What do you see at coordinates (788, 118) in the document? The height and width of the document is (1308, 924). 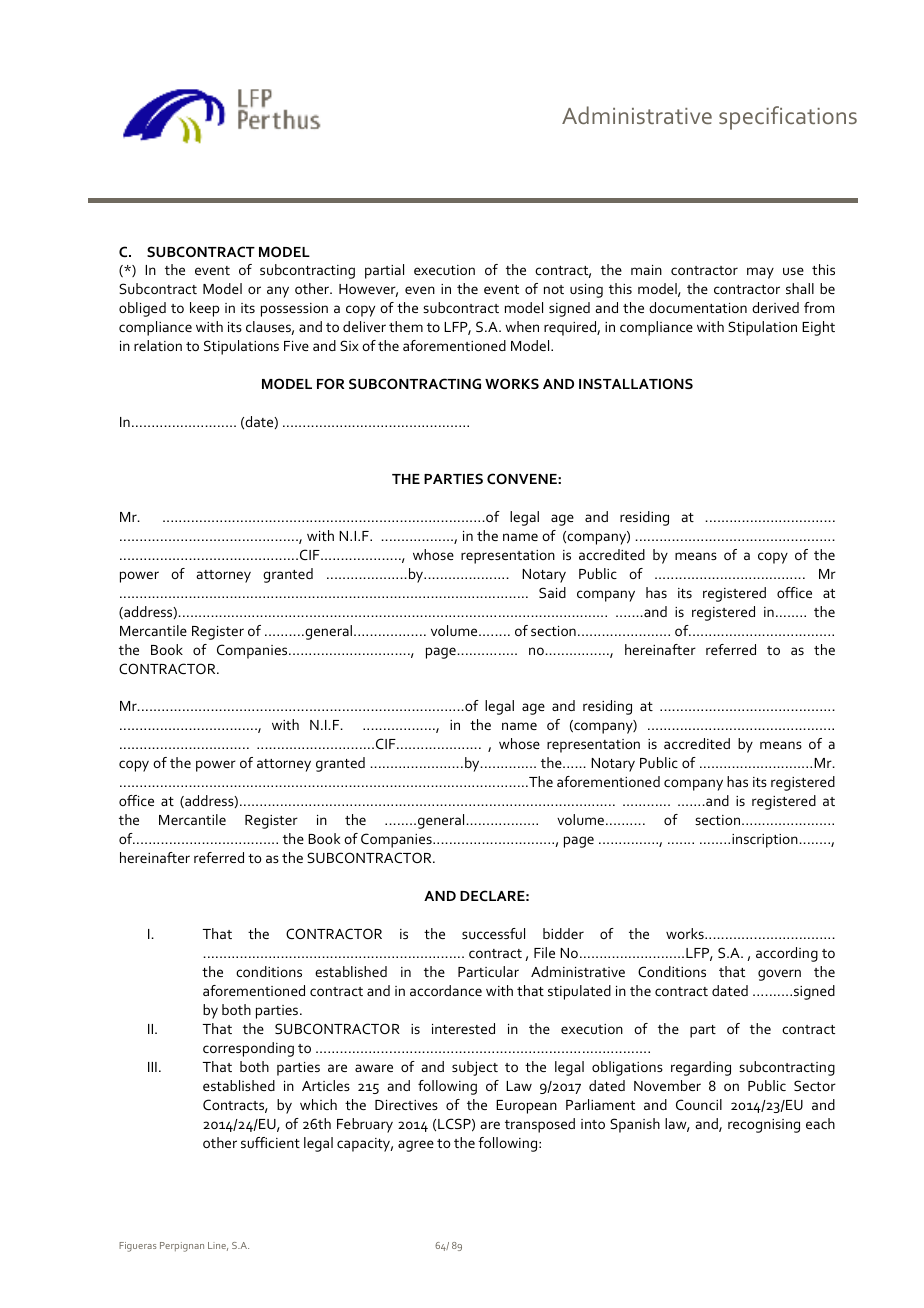 I see `specifications` at bounding box center [788, 118].
